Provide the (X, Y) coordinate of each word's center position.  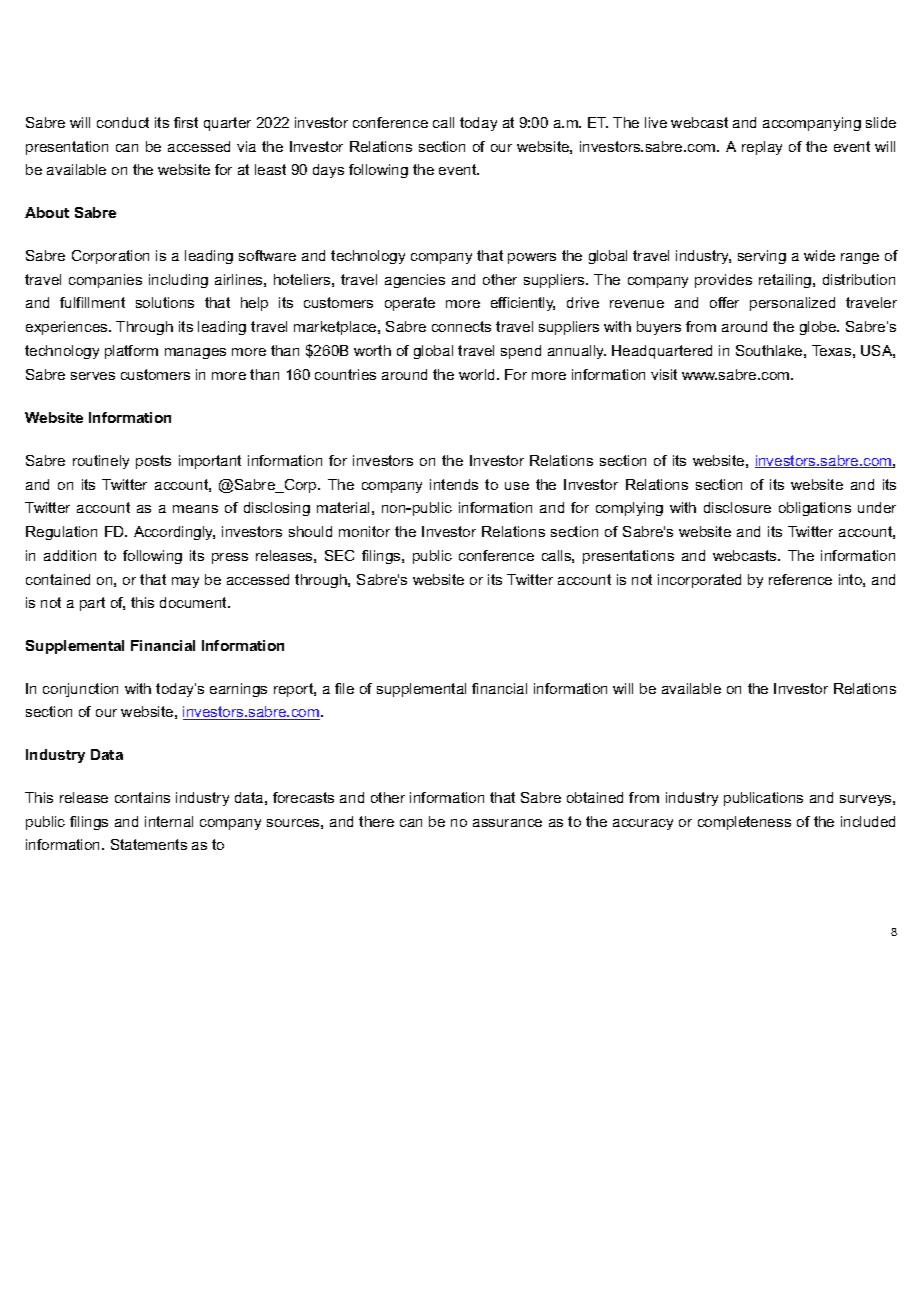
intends (454, 484)
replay (762, 148)
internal (169, 821)
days (328, 171)
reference (800, 579)
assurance (507, 823)
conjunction (80, 690)
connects (461, 326)
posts (153, 462)
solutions (165, 302)
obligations (815, 509)
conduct (123, 122)
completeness (744, 823)
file (344, 688)
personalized (792, 304)
